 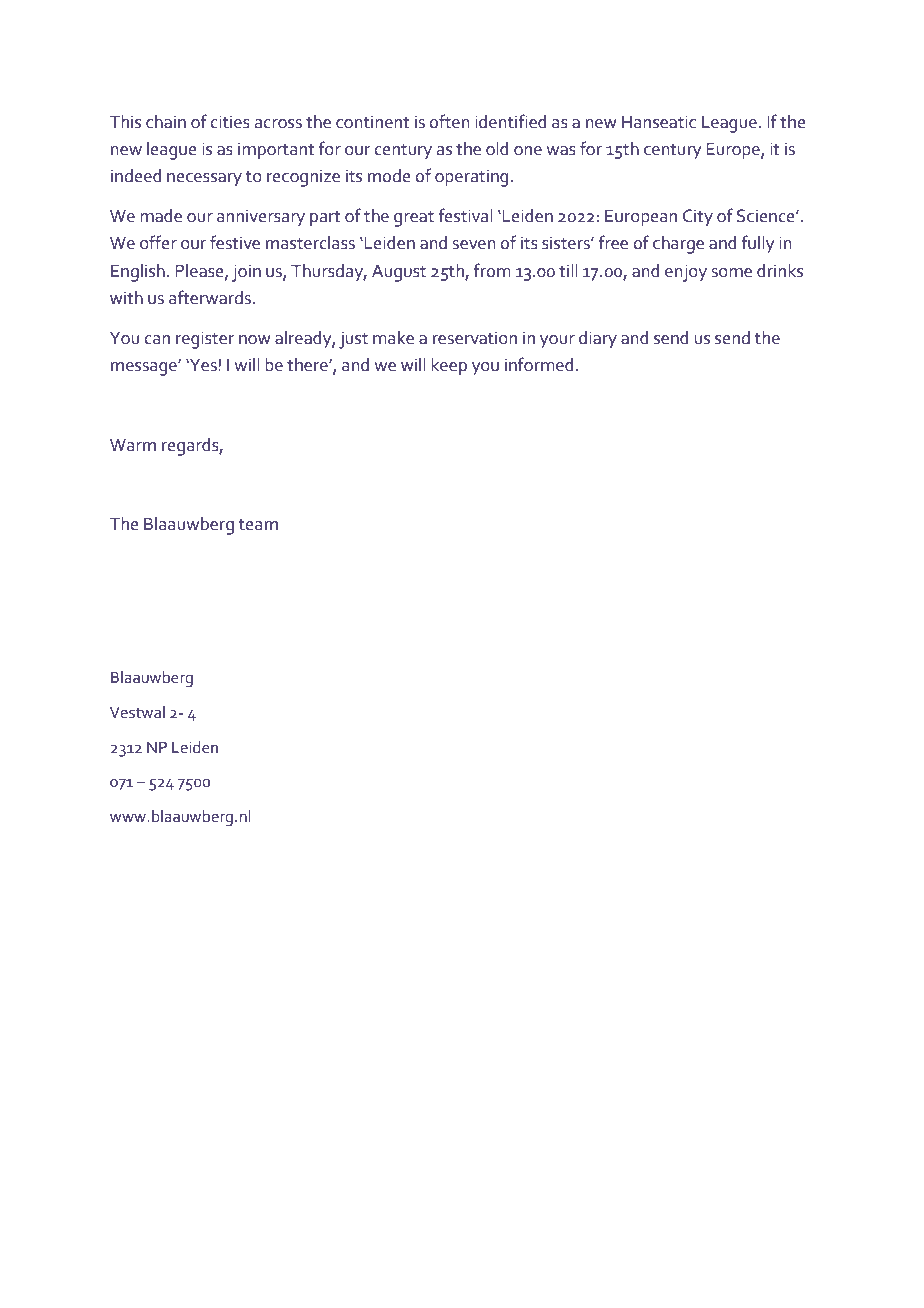 I want to click on Warm, so click(x=133, y=445).
